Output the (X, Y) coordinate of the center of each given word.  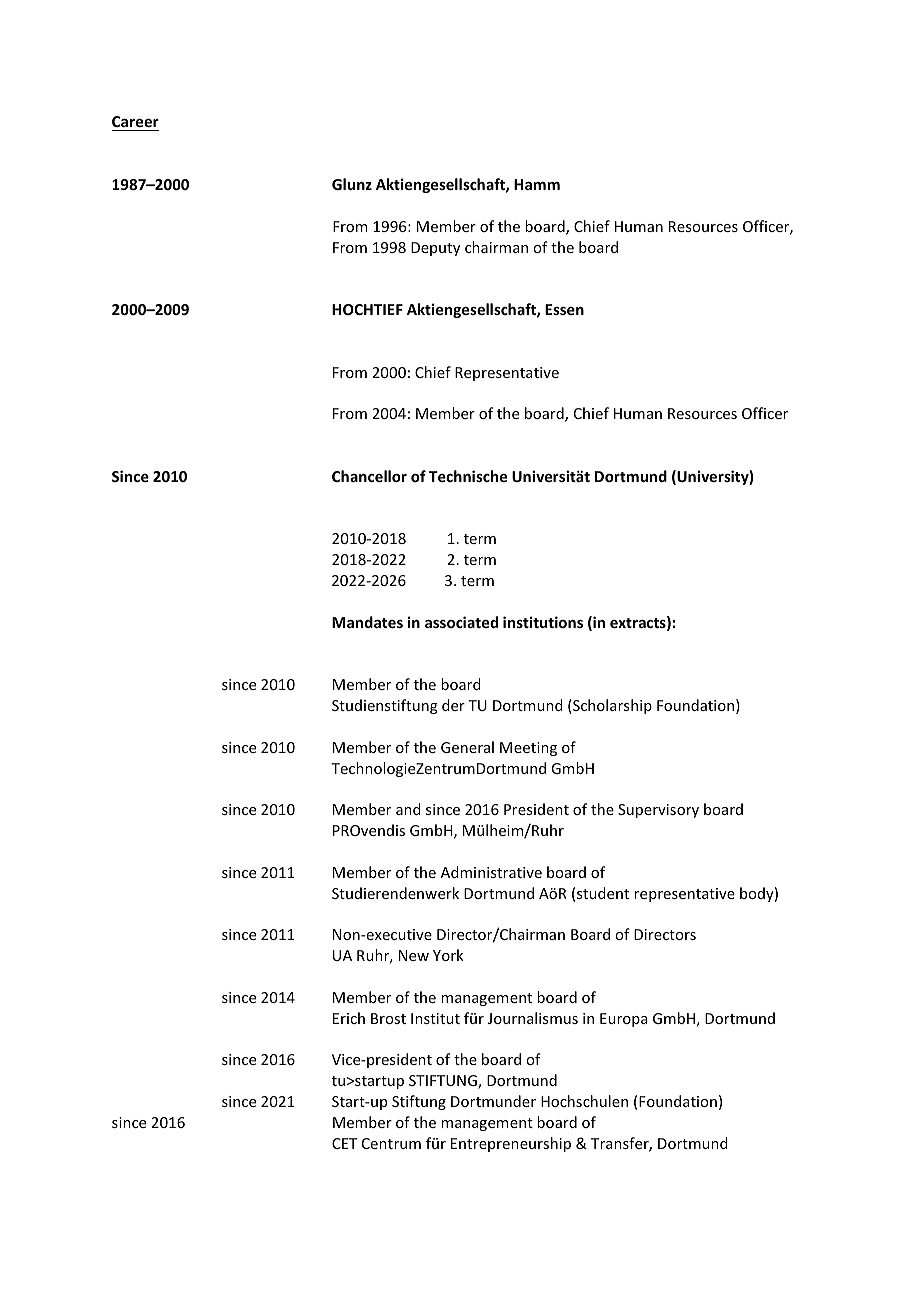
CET (344, 1143)
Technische (468, 476)
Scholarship (611, 706)
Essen (564, 309)
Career (135, 123)
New (414, 955)
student (603, 893)
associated (461, 622)
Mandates (367, 622)
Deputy (435, 249)
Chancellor (369, 476)
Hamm (537, 184)
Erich (349, 1018)
